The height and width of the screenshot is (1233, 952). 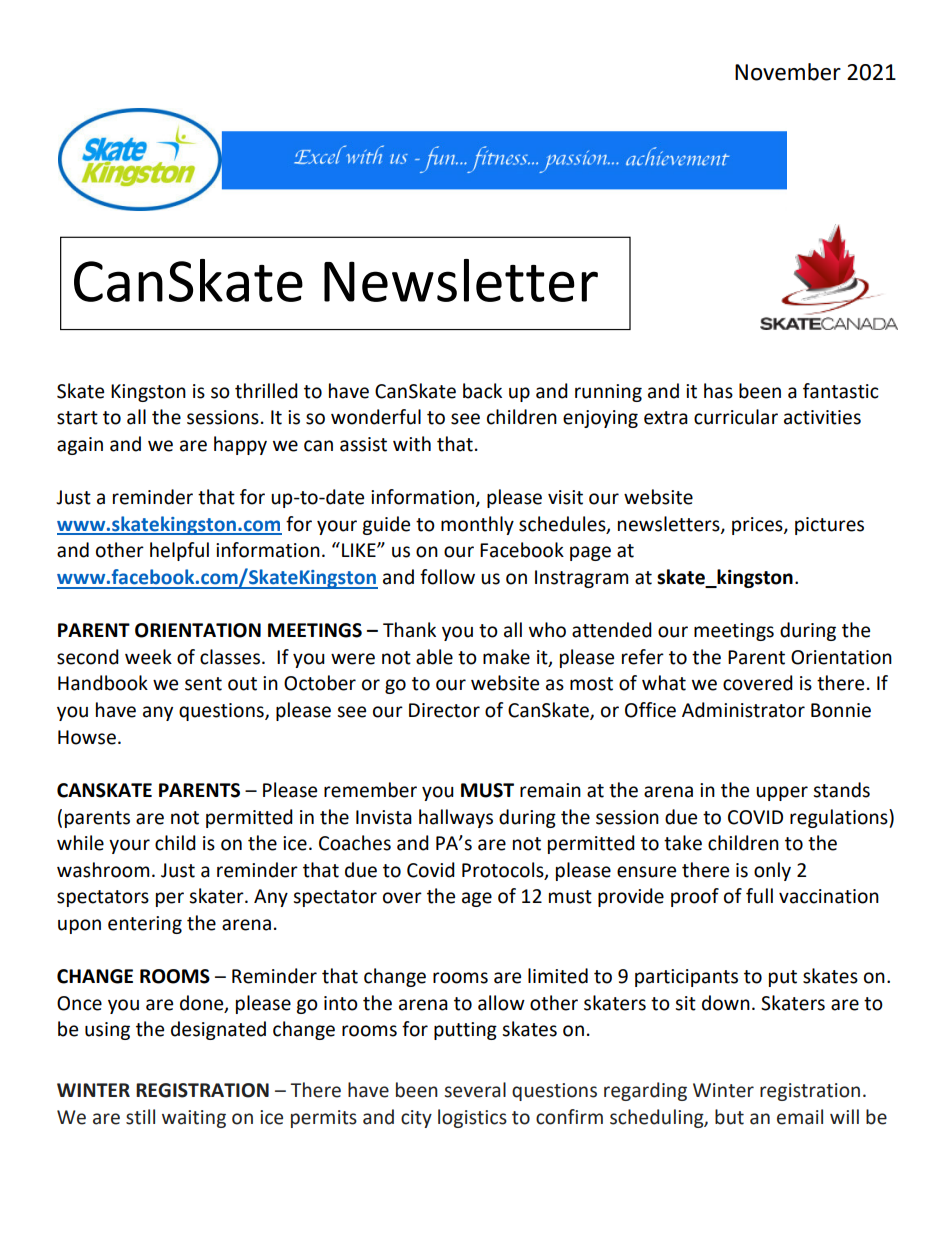 What do you see at coordinates (203, 684) in the screenshot?
I see `sent` at bounding box center [203, 684].
